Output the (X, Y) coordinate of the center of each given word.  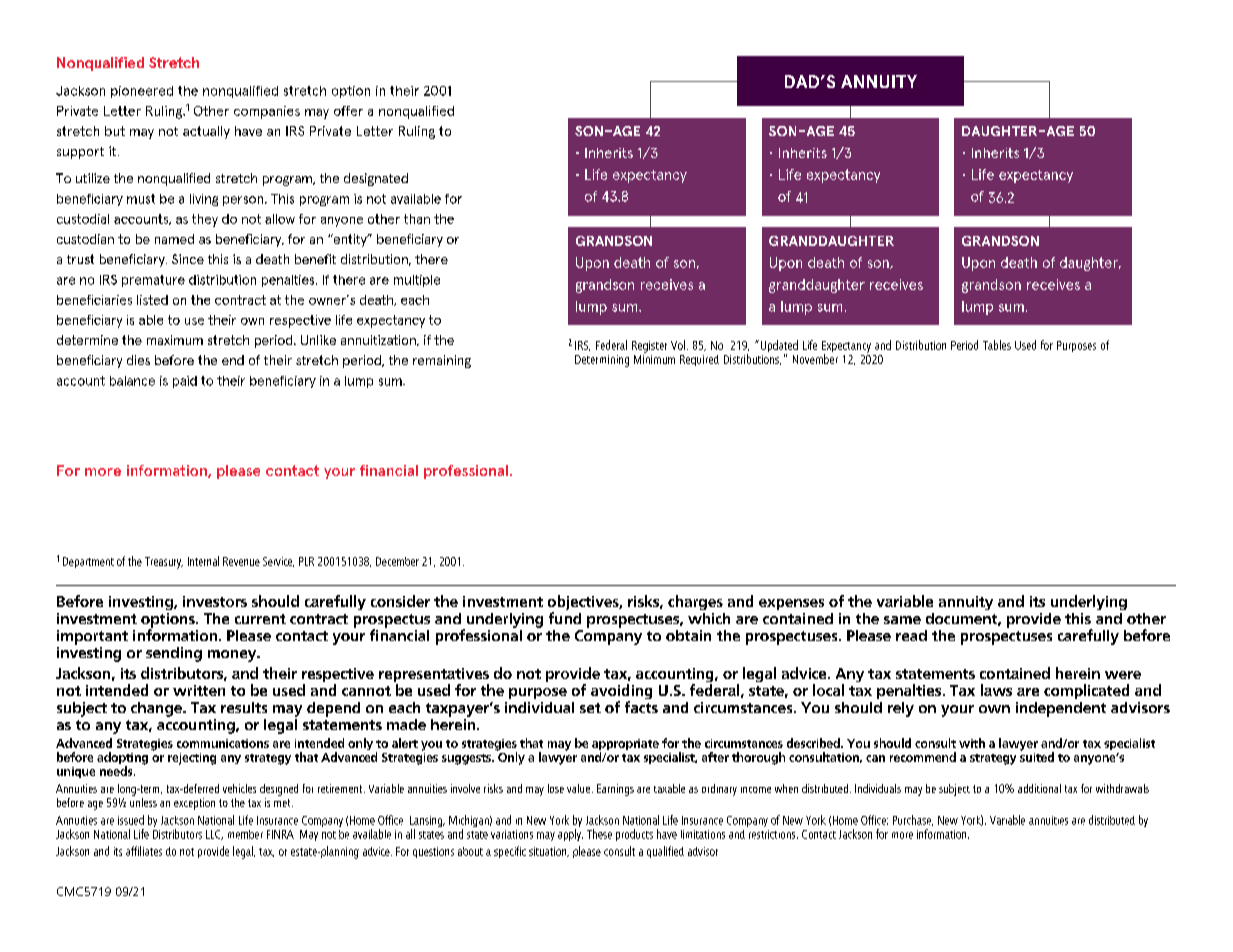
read (911, 635)
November (815, 359)
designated (376, 179)
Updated (778, 347)
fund (565, 618)
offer (348, 111)
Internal (203, 561)
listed (152, 300)
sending (174, 654)
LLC (214, 835)
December (397, 561)
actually (206, 132)
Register (649, 347)
